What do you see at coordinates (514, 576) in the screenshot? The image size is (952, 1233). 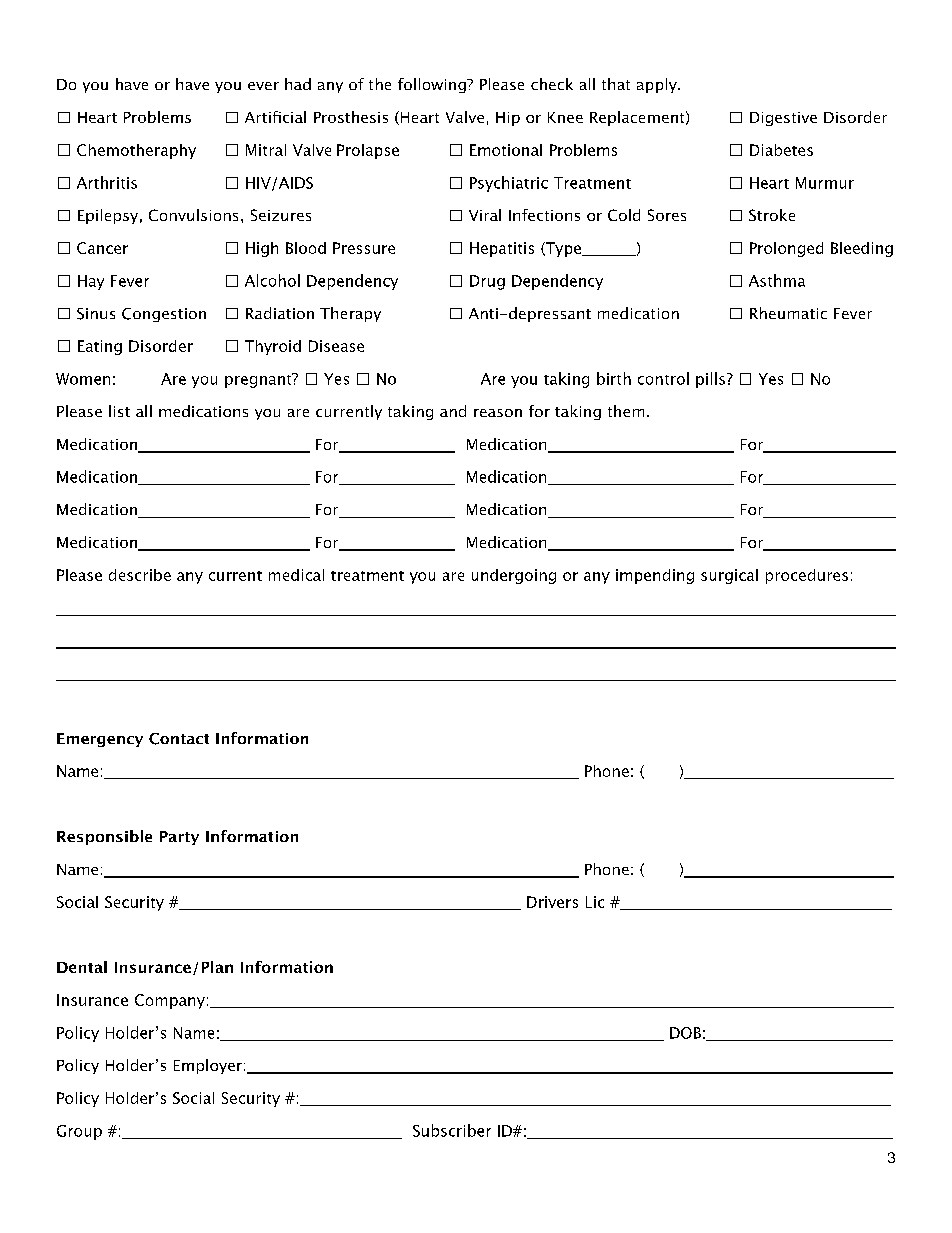 I see `undergoing` at bounding box center [514, 576].
